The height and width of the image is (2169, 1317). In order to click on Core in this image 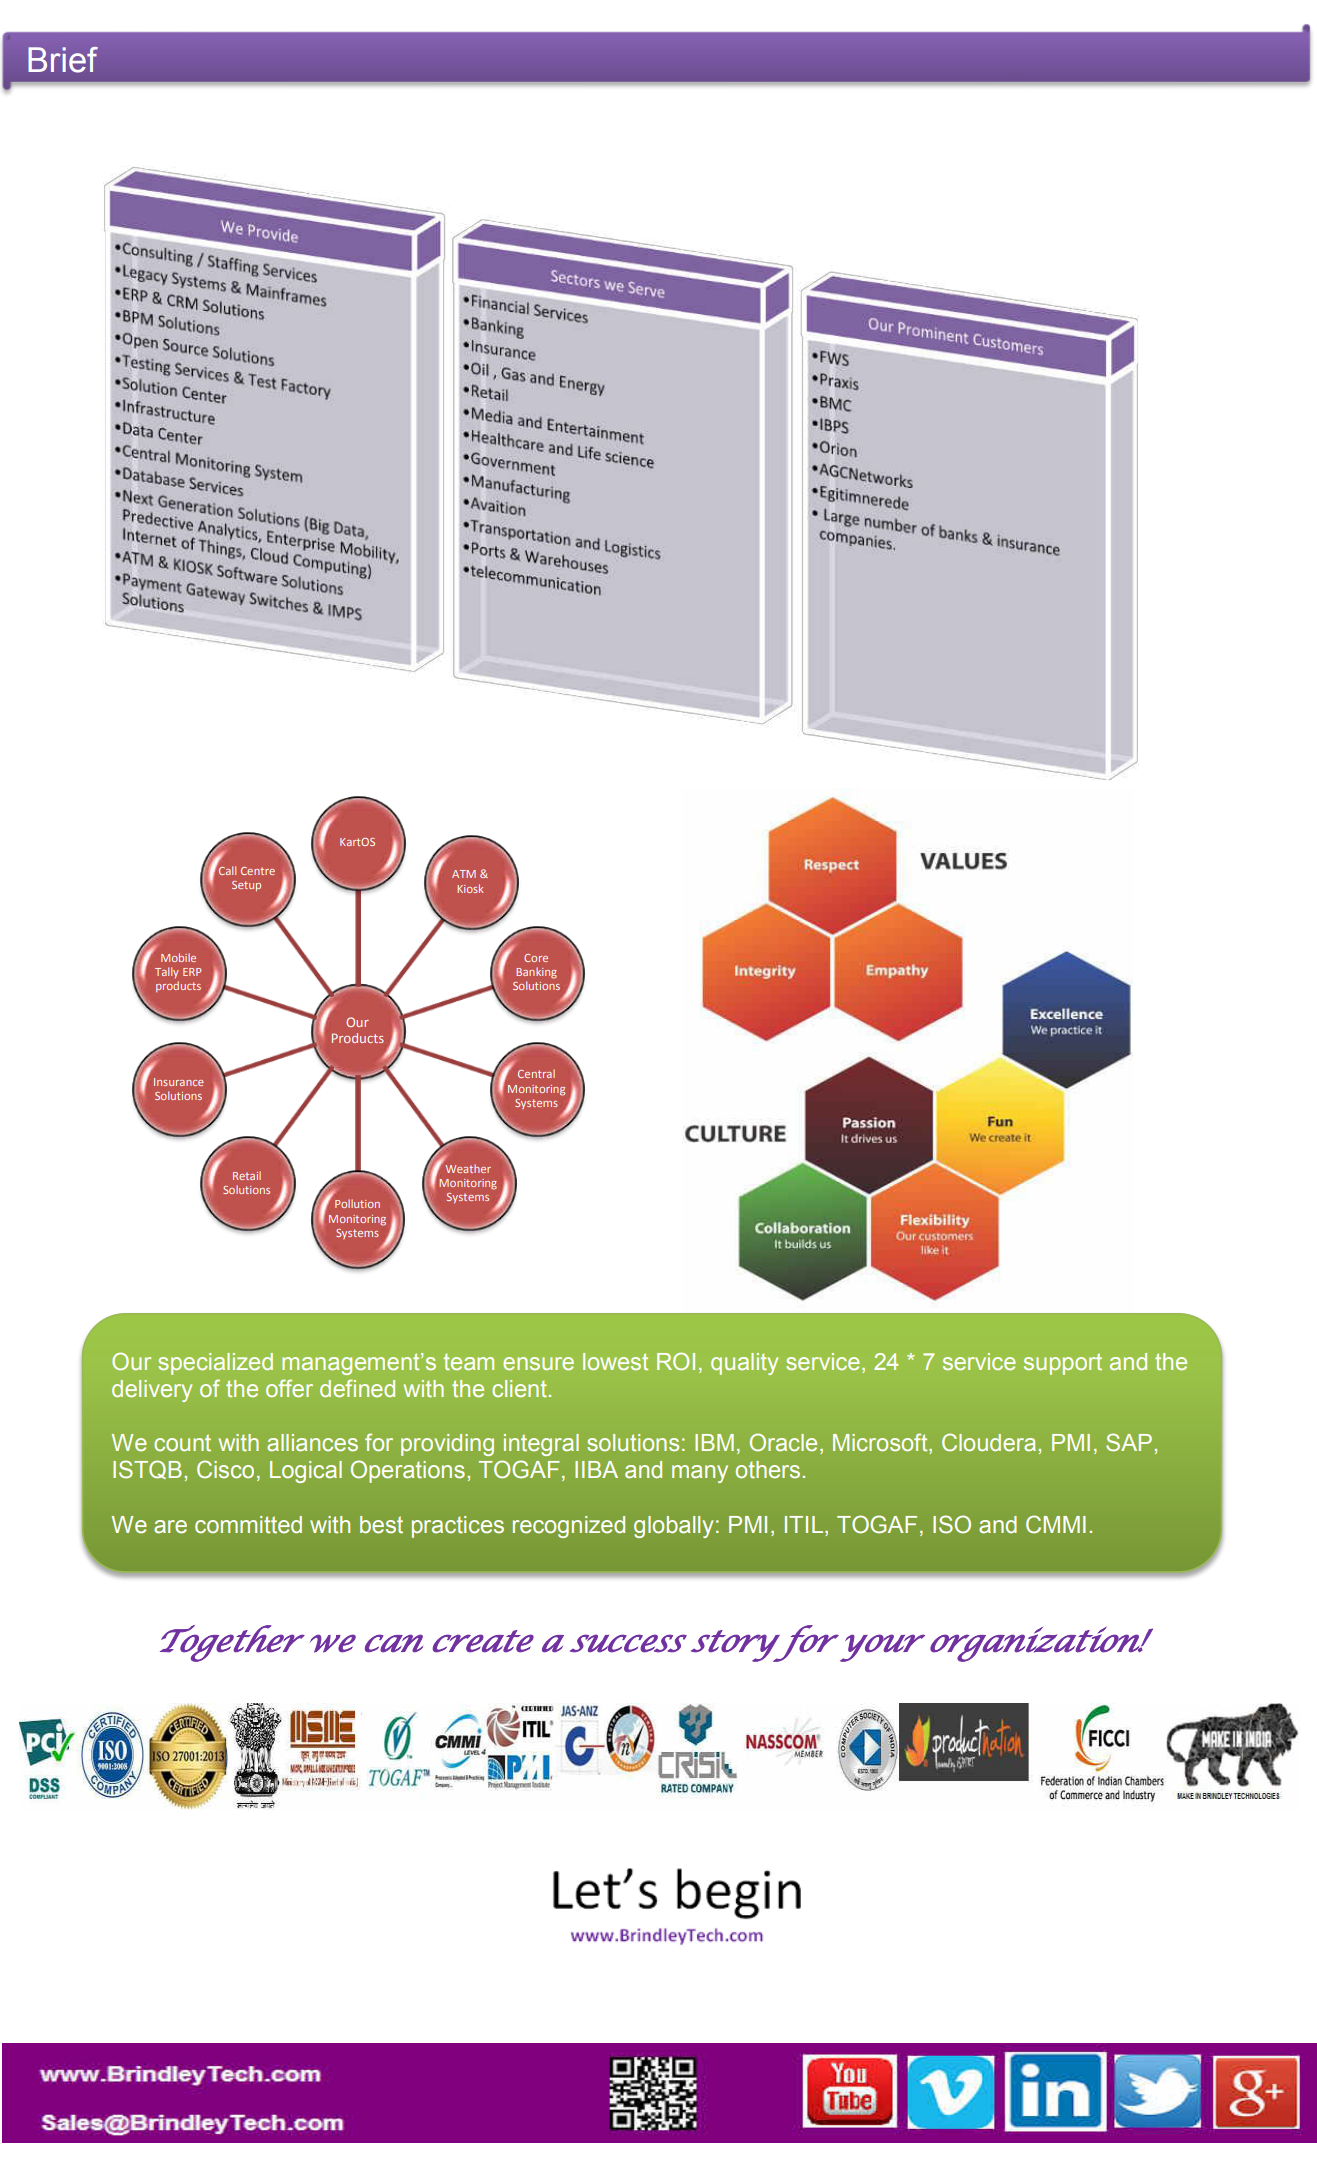, I will do `click(536, 958)`.
